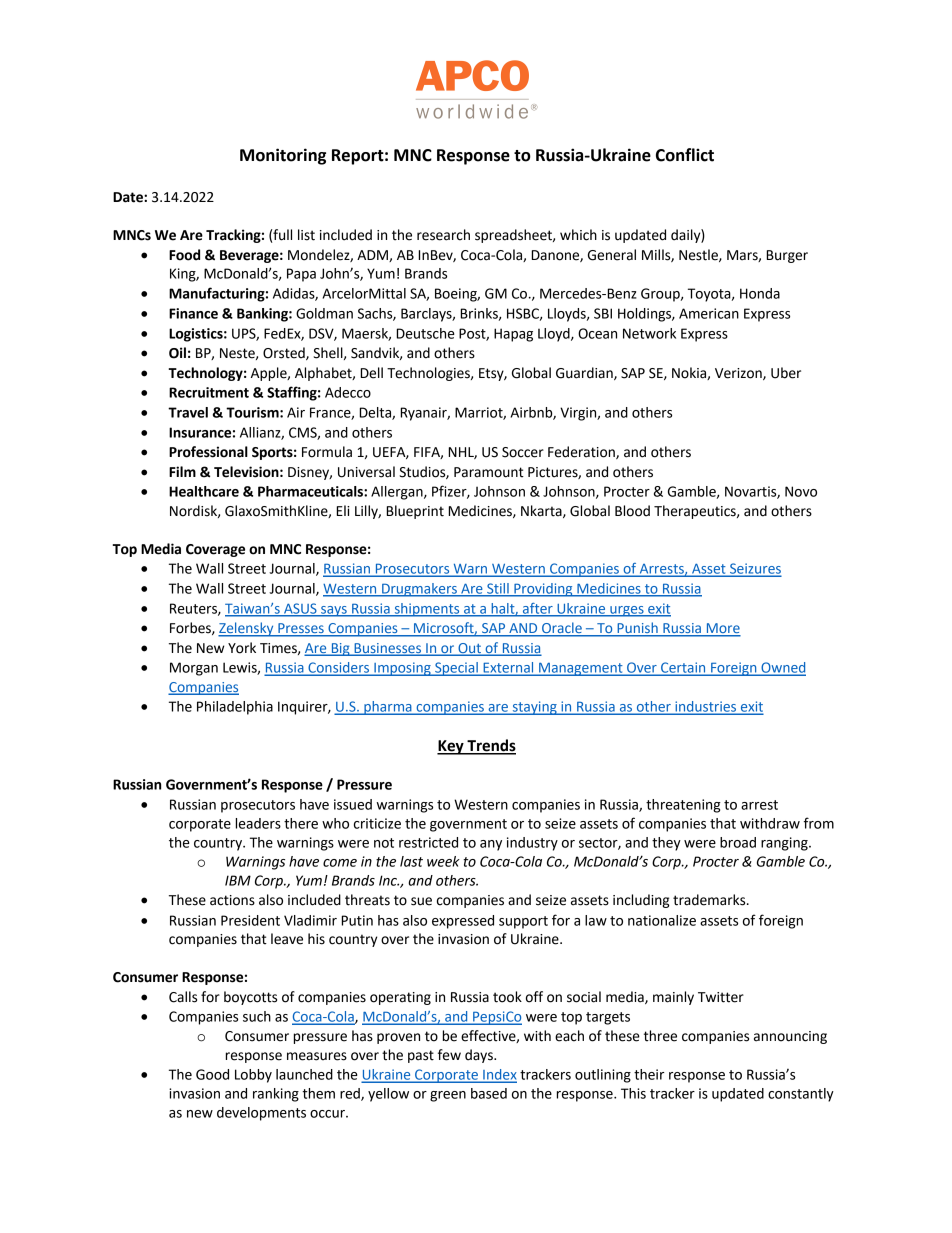  Describe the element at coordinates (685, 155) in the screenshot. I see `Conflict` at that location.
